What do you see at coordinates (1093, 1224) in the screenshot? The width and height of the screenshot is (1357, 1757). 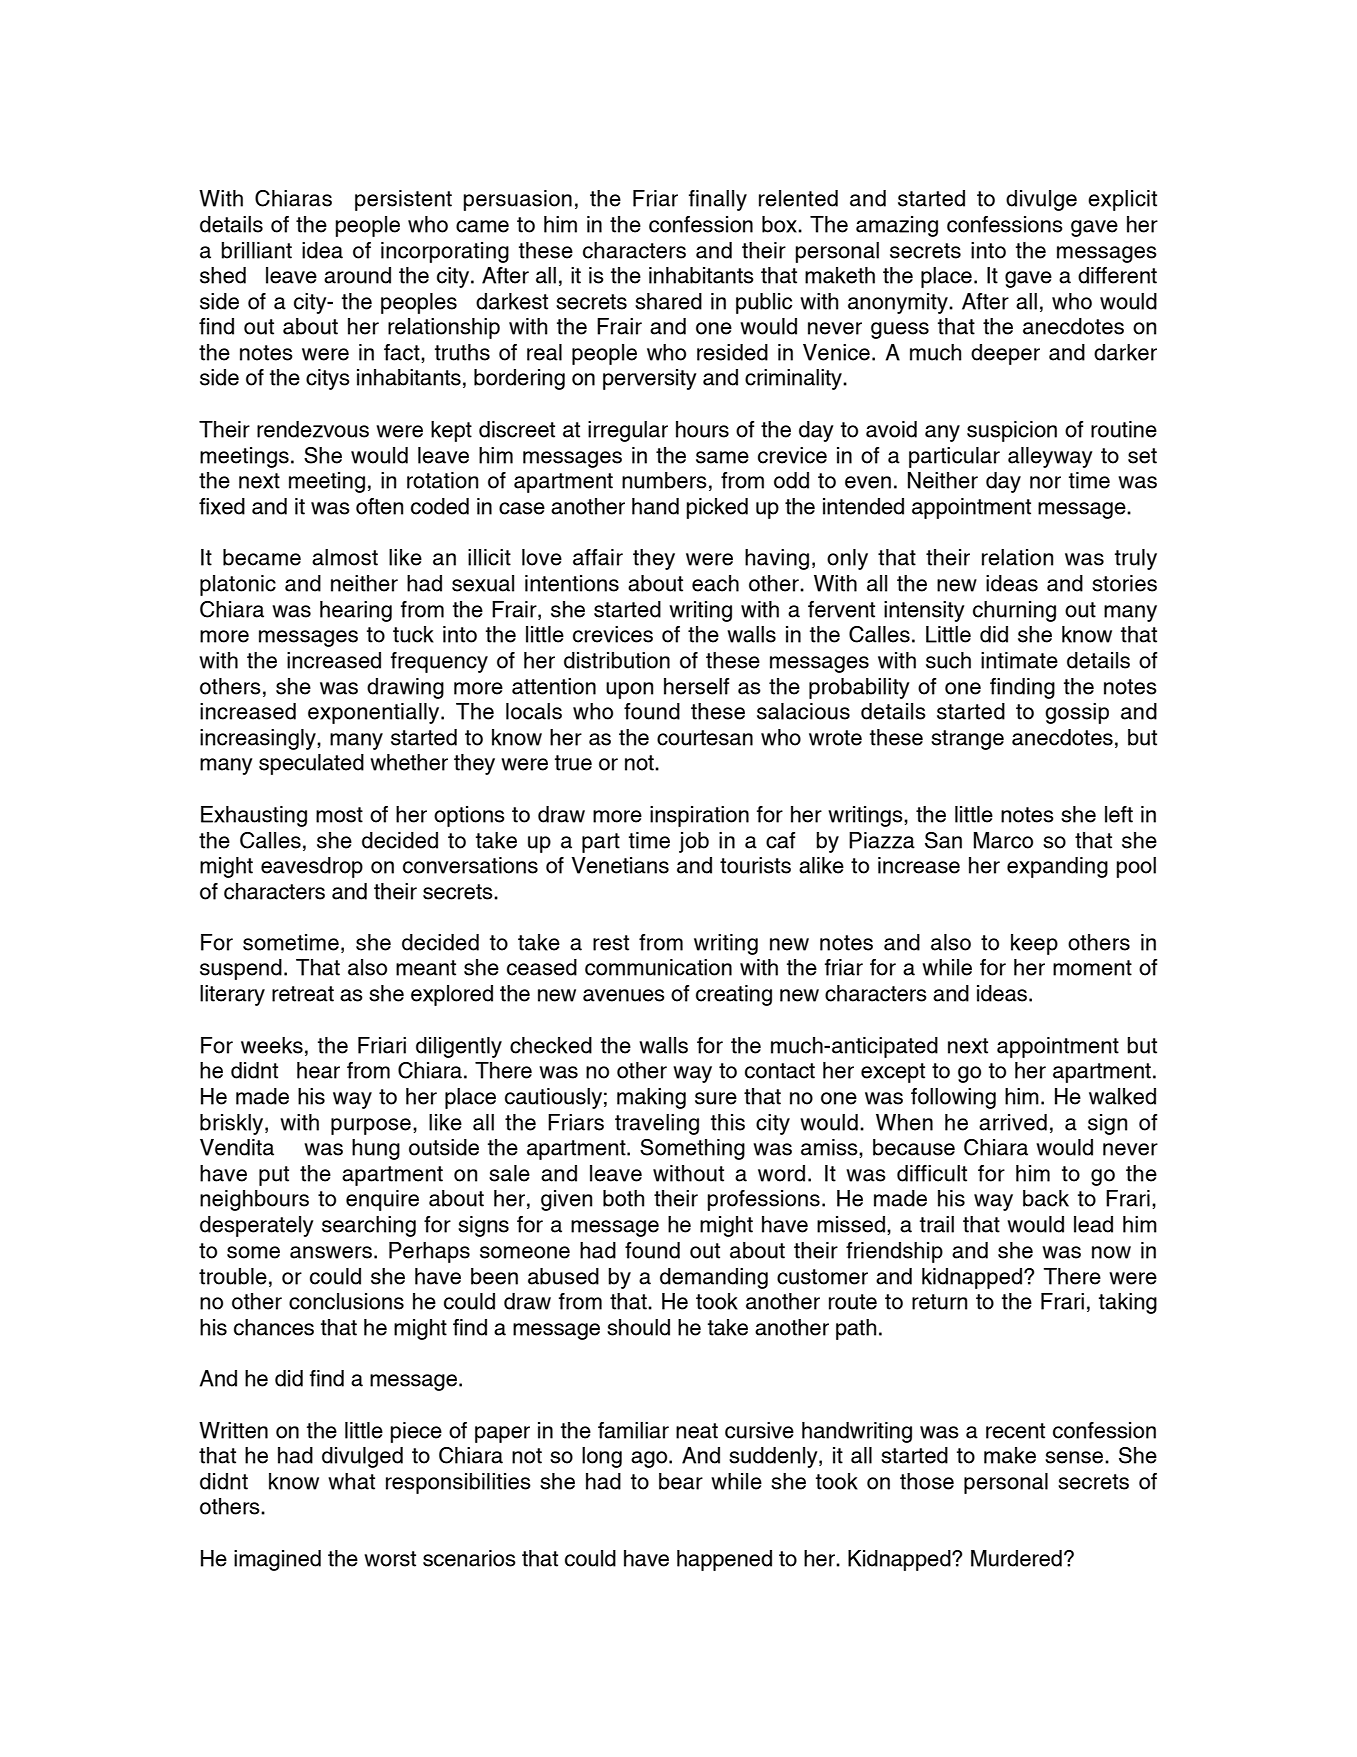 I see `lead` at bounding box center [1093, 1224].
